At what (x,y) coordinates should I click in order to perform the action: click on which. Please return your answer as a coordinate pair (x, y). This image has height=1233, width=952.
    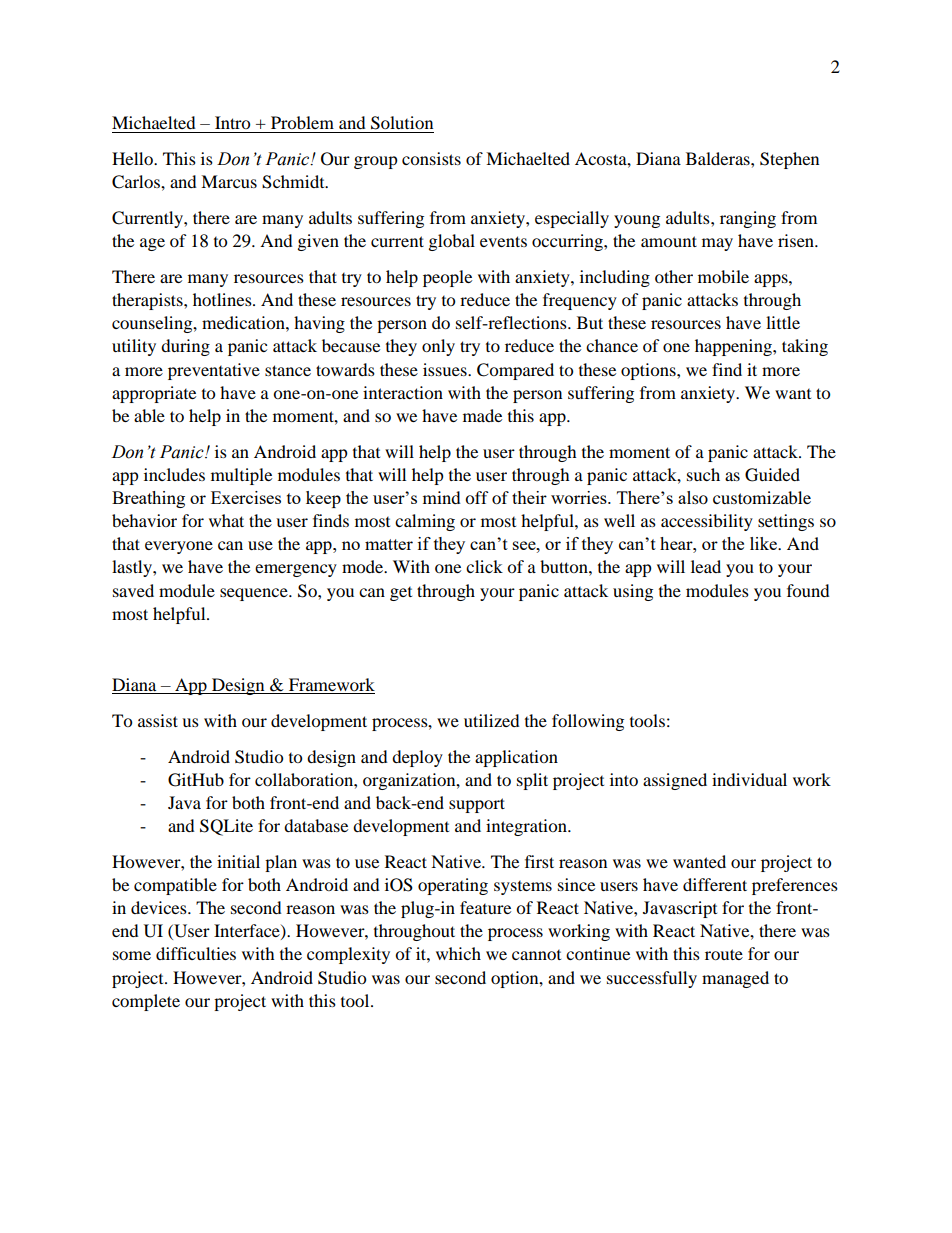
    Looking at the image, I should click on (458, 953).
